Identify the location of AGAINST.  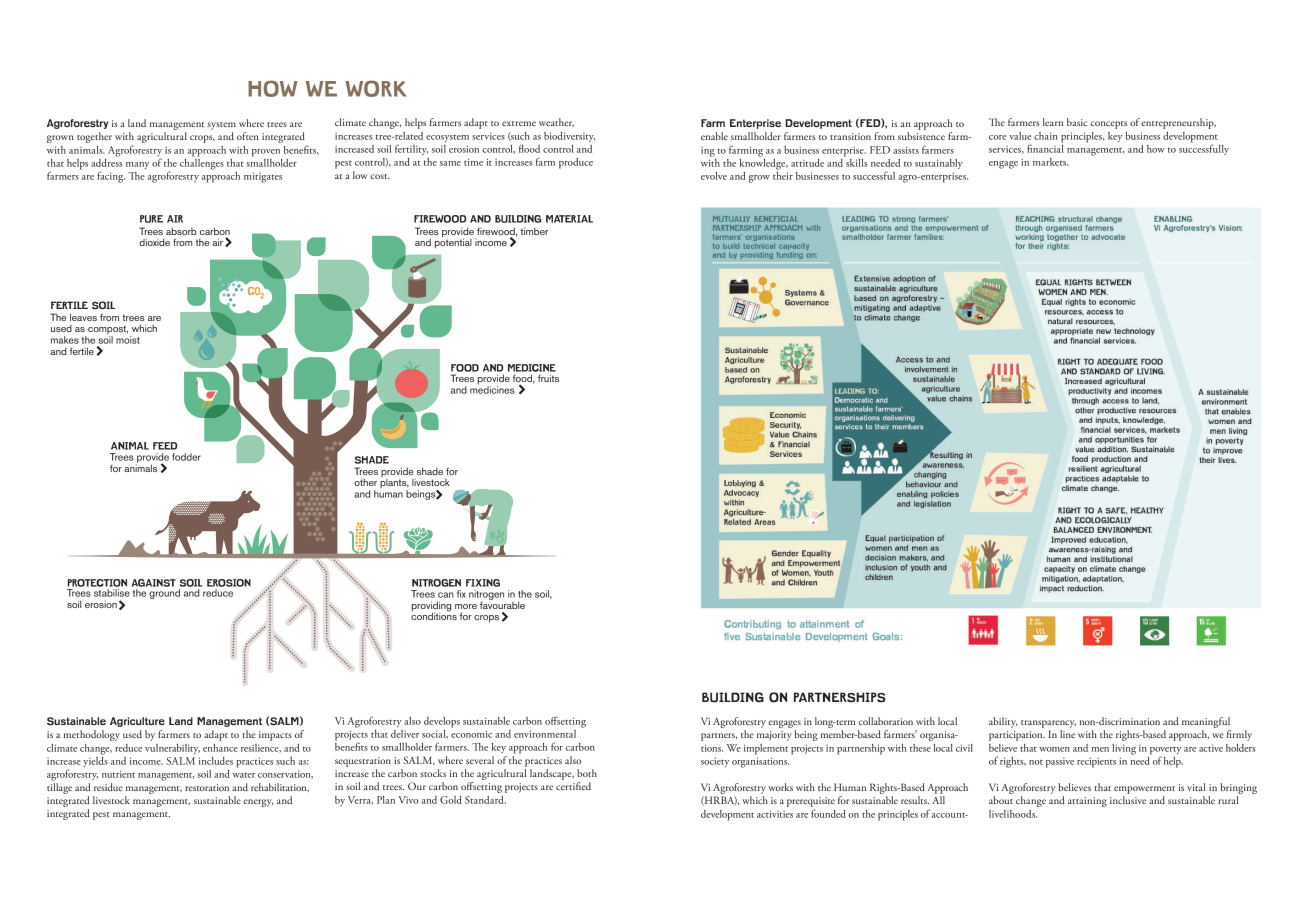
(154, 583).
